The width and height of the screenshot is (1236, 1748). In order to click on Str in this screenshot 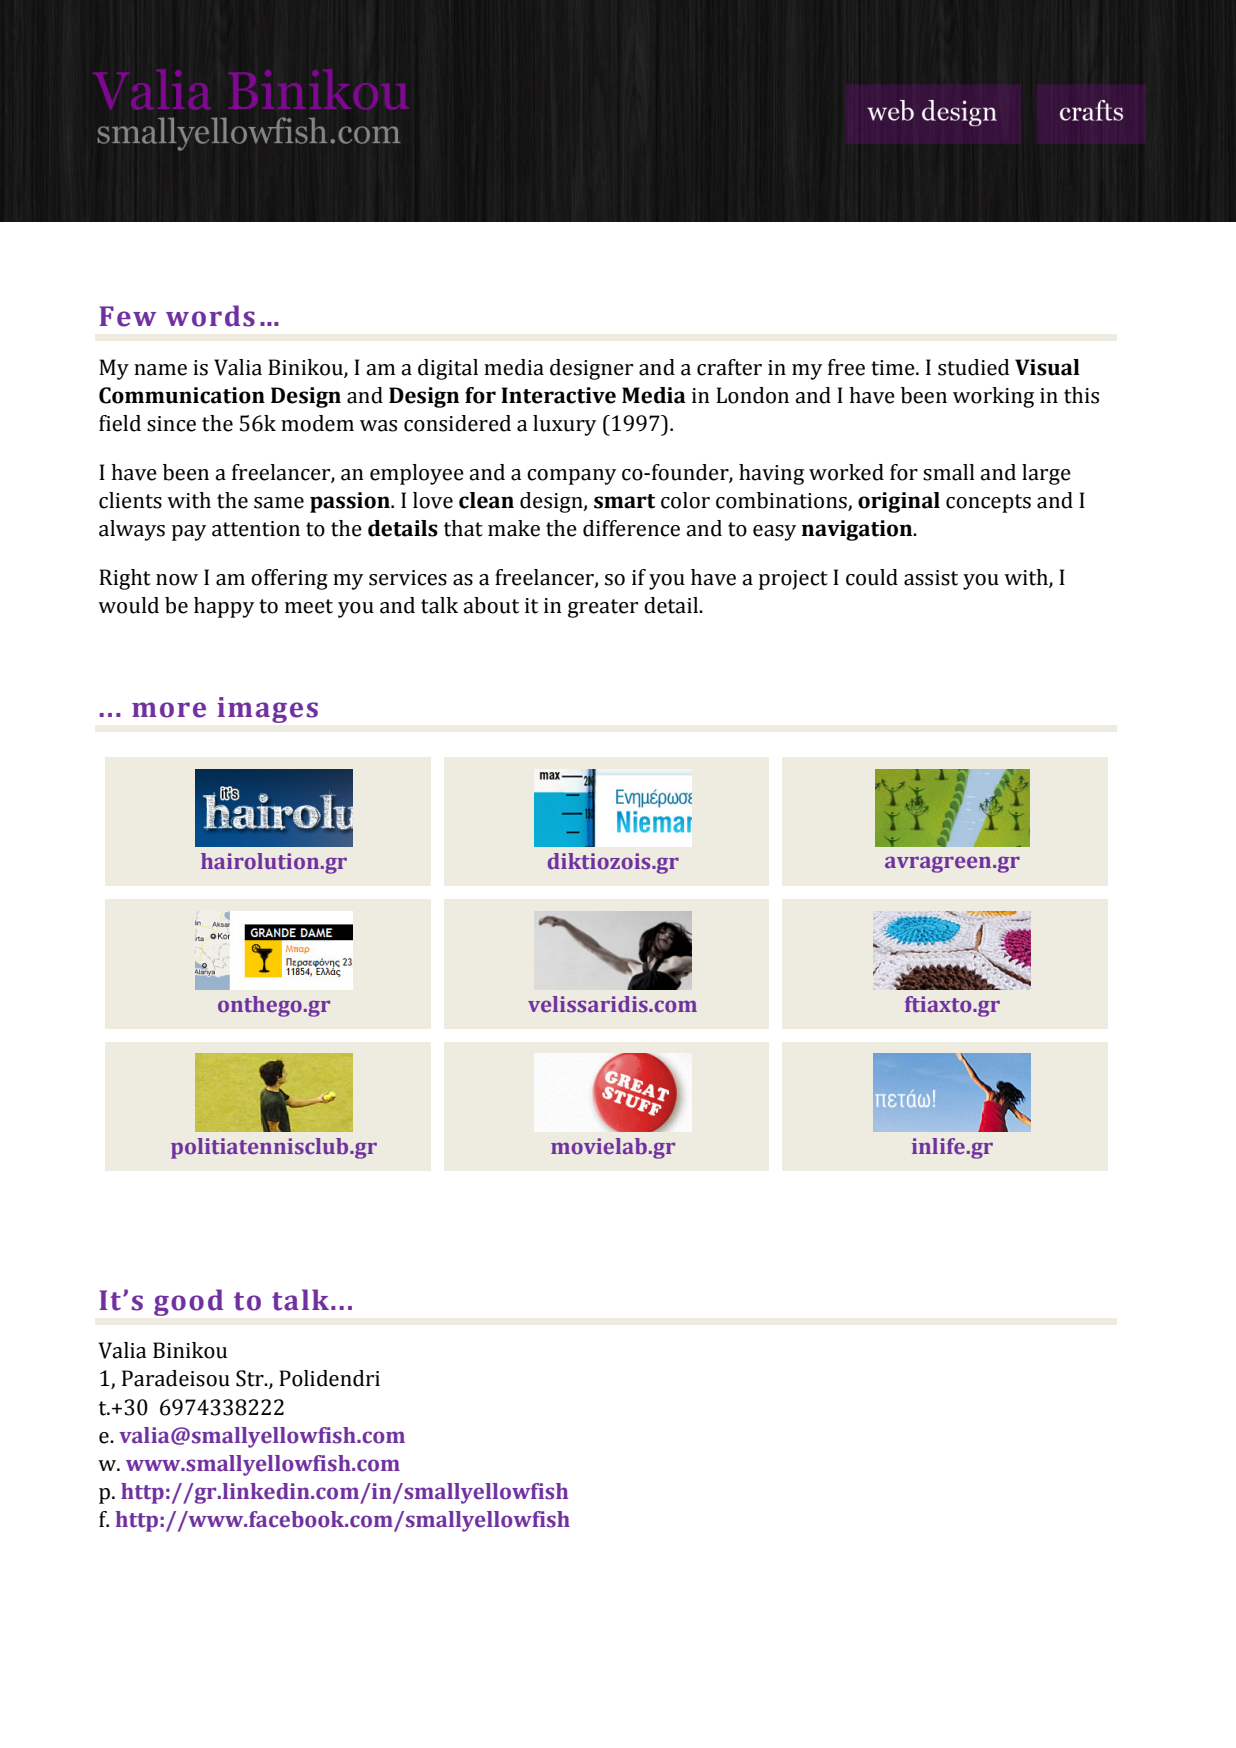, I will do `click(251, 1378)`.
